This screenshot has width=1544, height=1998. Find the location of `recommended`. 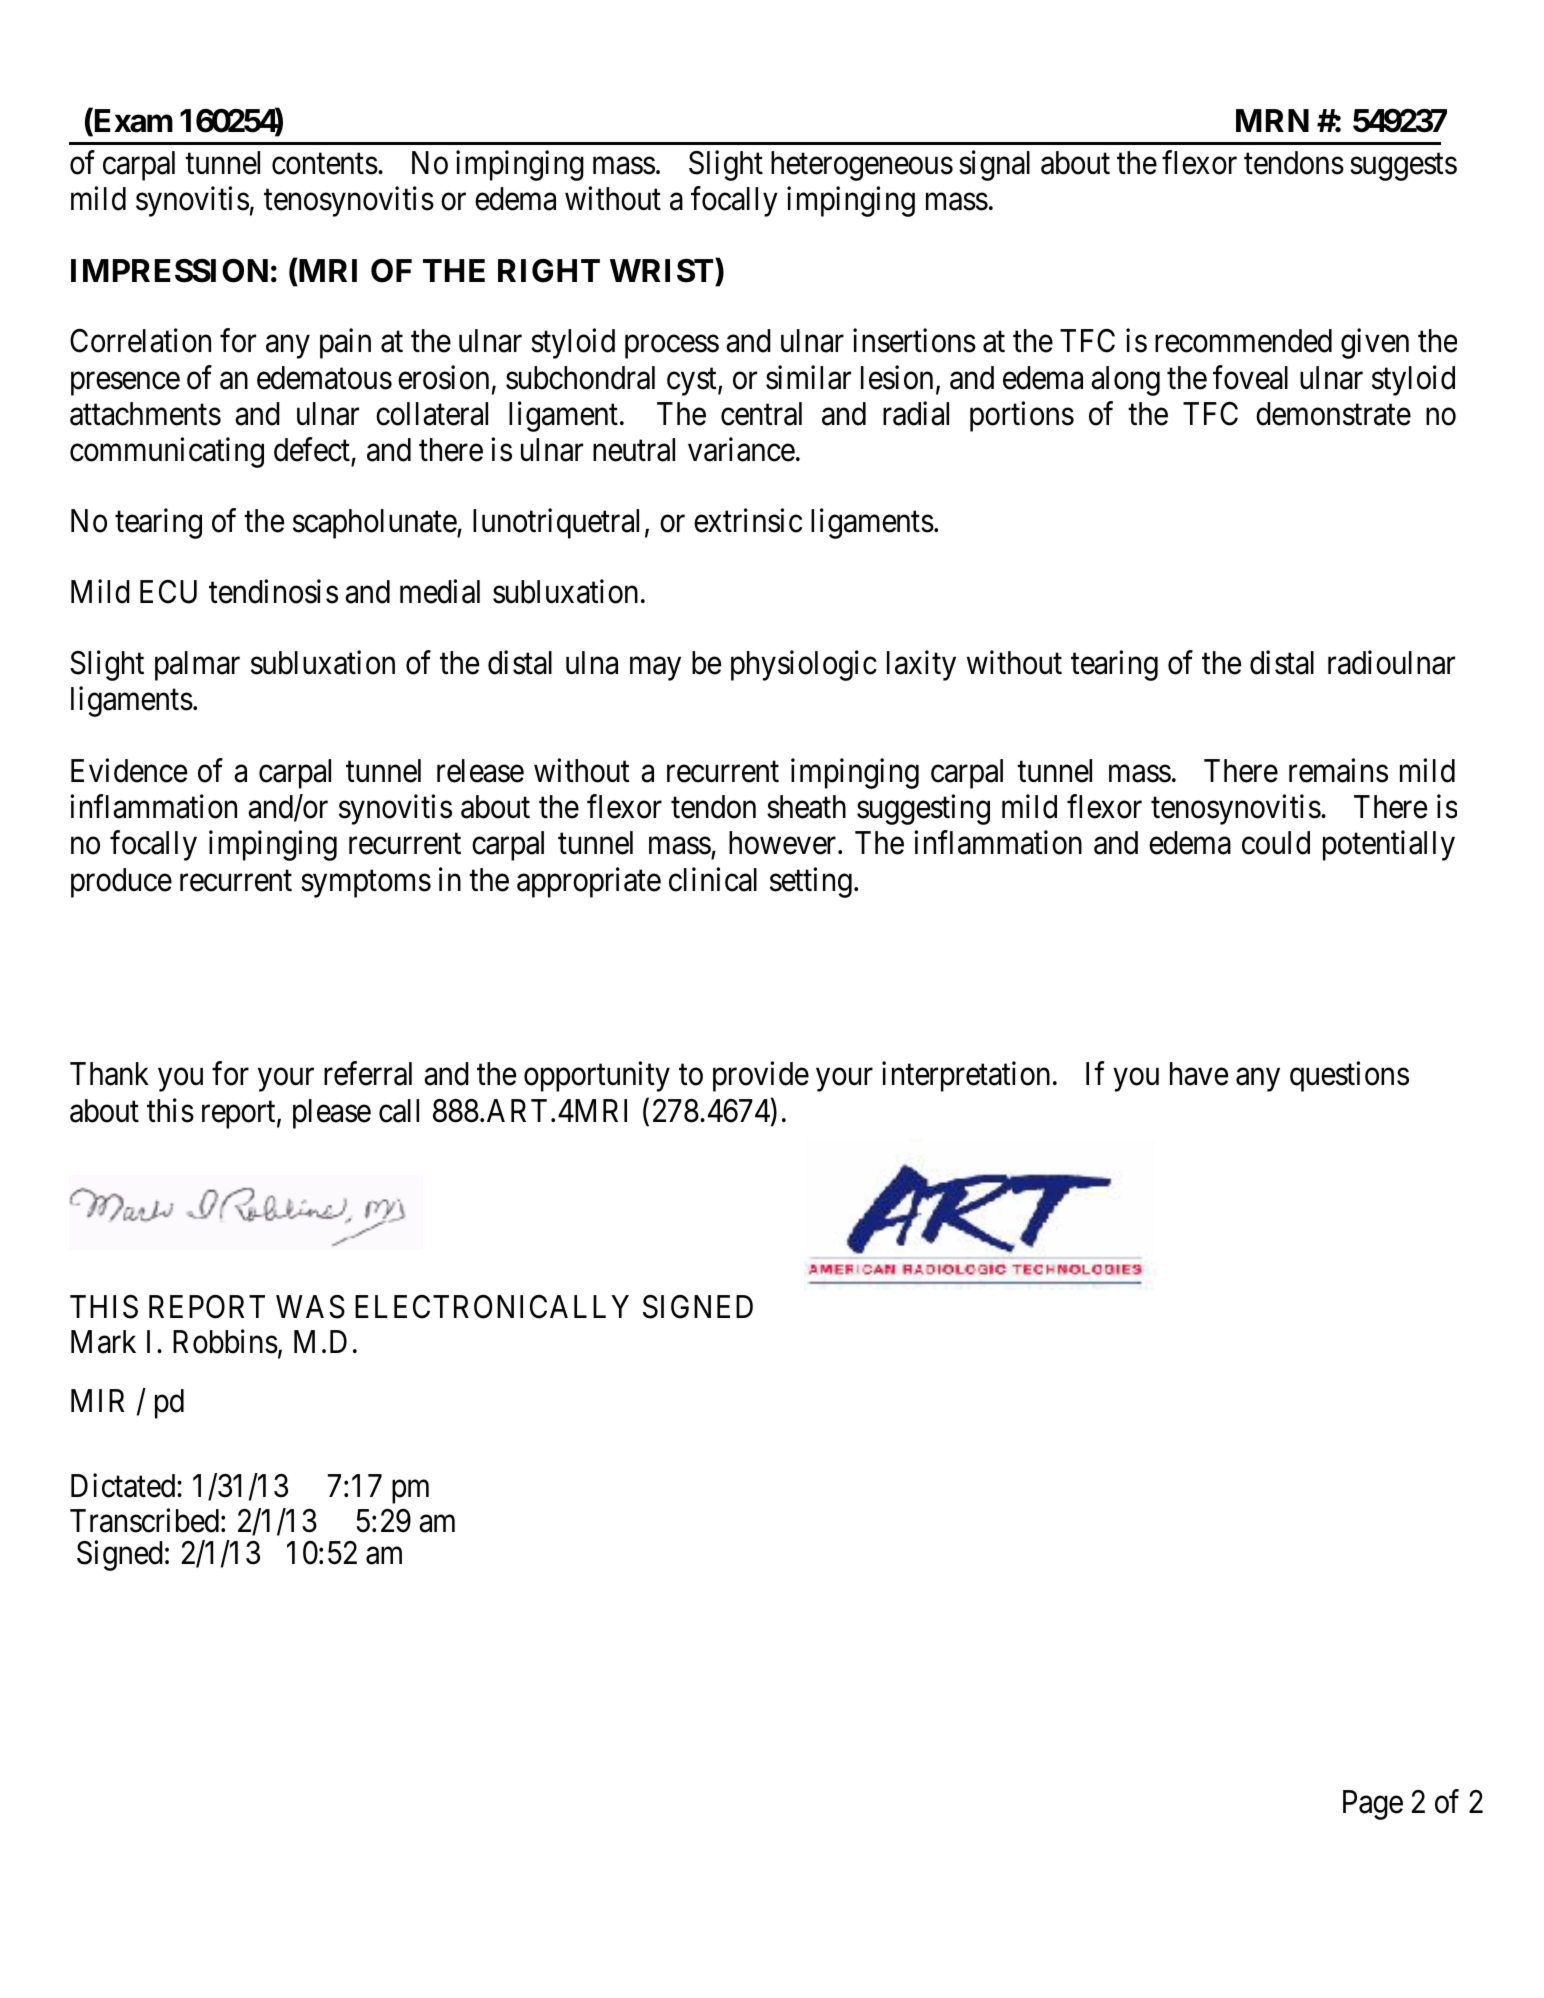

recommended is located at coordinates (1243, 341).
